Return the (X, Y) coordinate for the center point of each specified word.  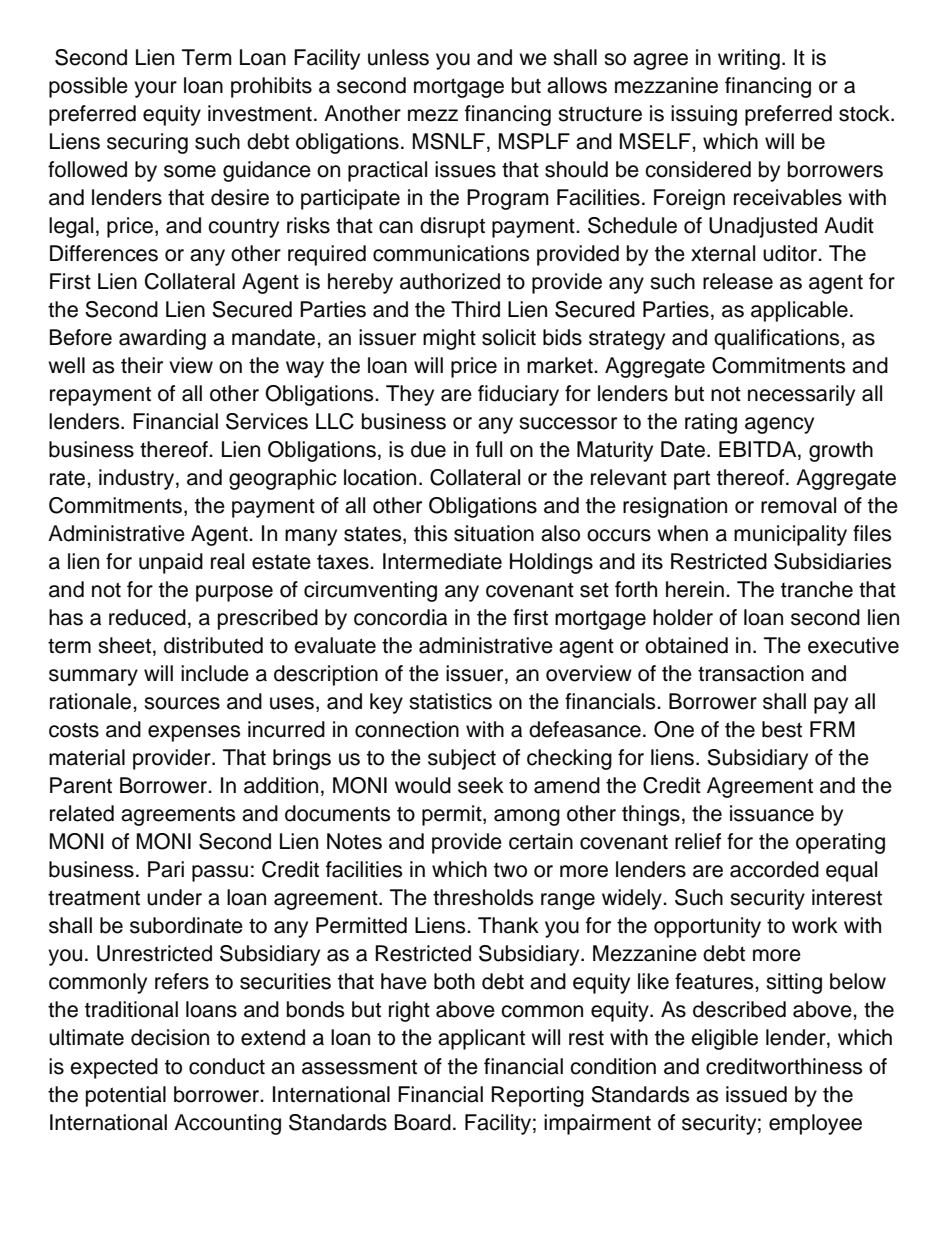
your (155, 89)
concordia (400, 617)
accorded (774, 869)
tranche (817, 589)
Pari (166, 869)
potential (126, 1096)
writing (749, 59)
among (527, 817)
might (449, 339)
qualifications (778, 339)
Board (423, 1122)
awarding (162, 339)
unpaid (171, 563)
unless (398, 57)
